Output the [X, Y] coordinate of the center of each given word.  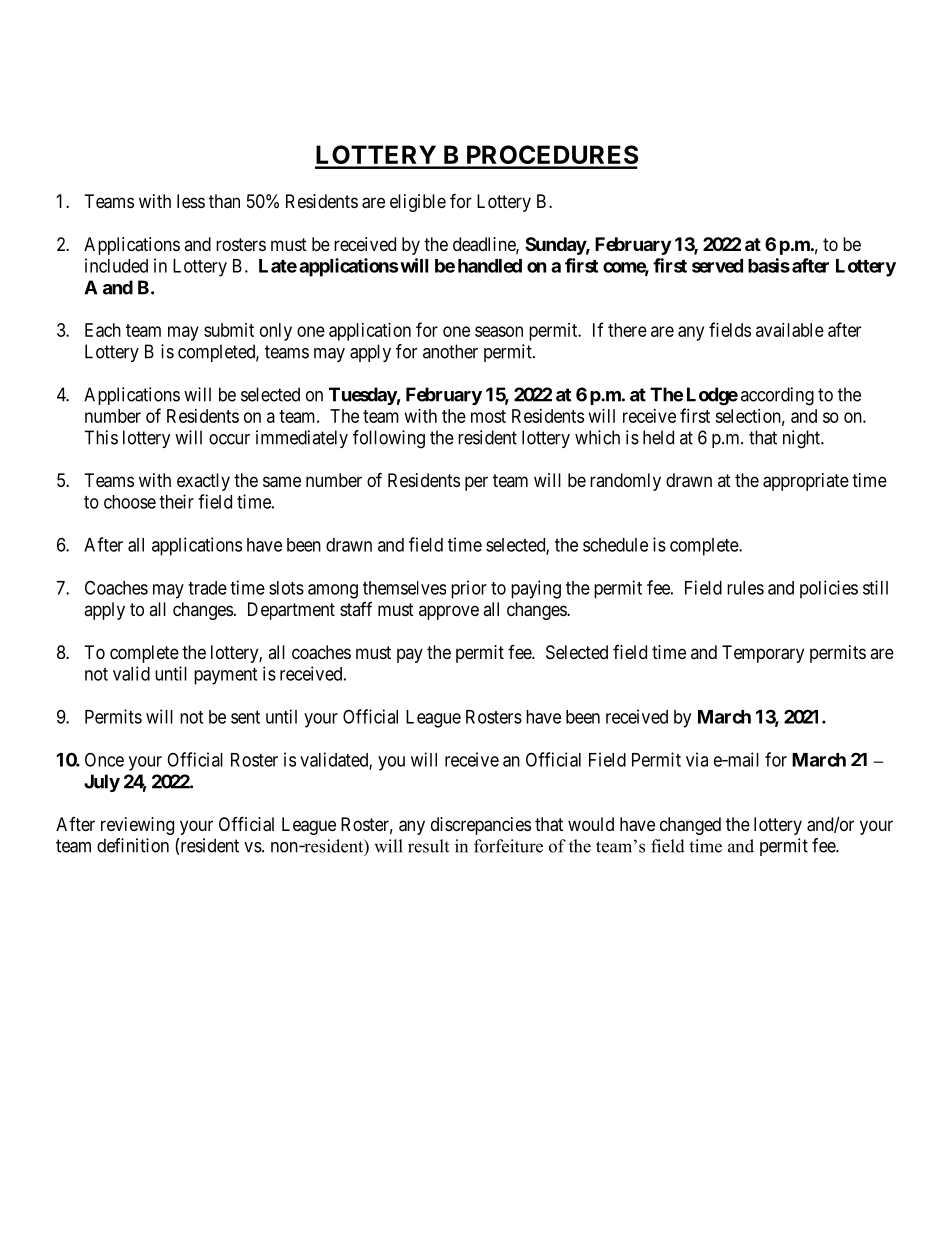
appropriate [806, 482]
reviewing [137, 826]
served [717, 266]
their [176, 501]
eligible [418, 203]
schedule [615, 545]
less [191, 201]
